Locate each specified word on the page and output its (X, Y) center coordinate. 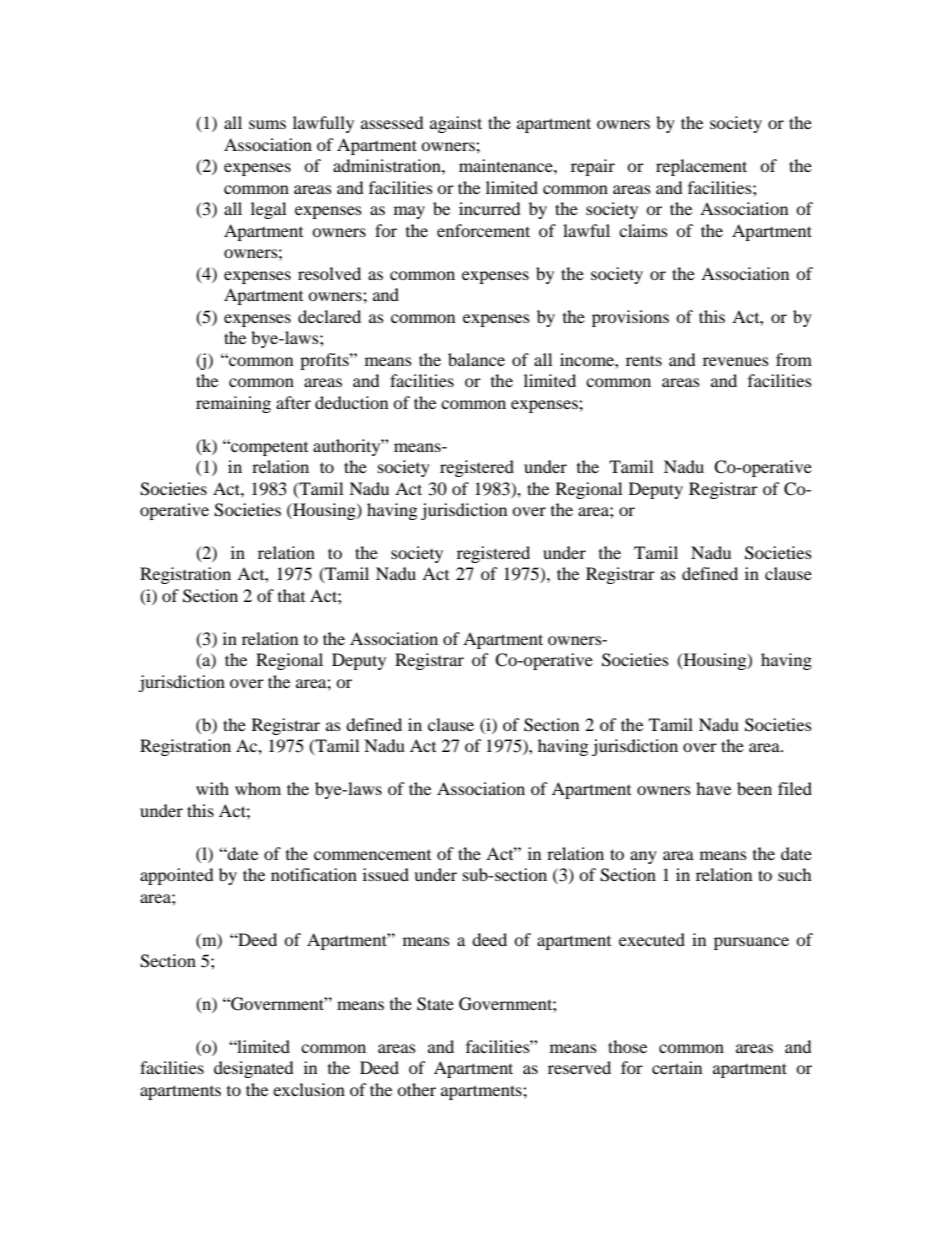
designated (254, 1069)
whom (258, 788)
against (456, 124)
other (416, 1089)
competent (268, 447)
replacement (701, 167)
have (713, 788)
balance (476, 359)
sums (267, 124)
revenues (736, 361)
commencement (372, 855)
